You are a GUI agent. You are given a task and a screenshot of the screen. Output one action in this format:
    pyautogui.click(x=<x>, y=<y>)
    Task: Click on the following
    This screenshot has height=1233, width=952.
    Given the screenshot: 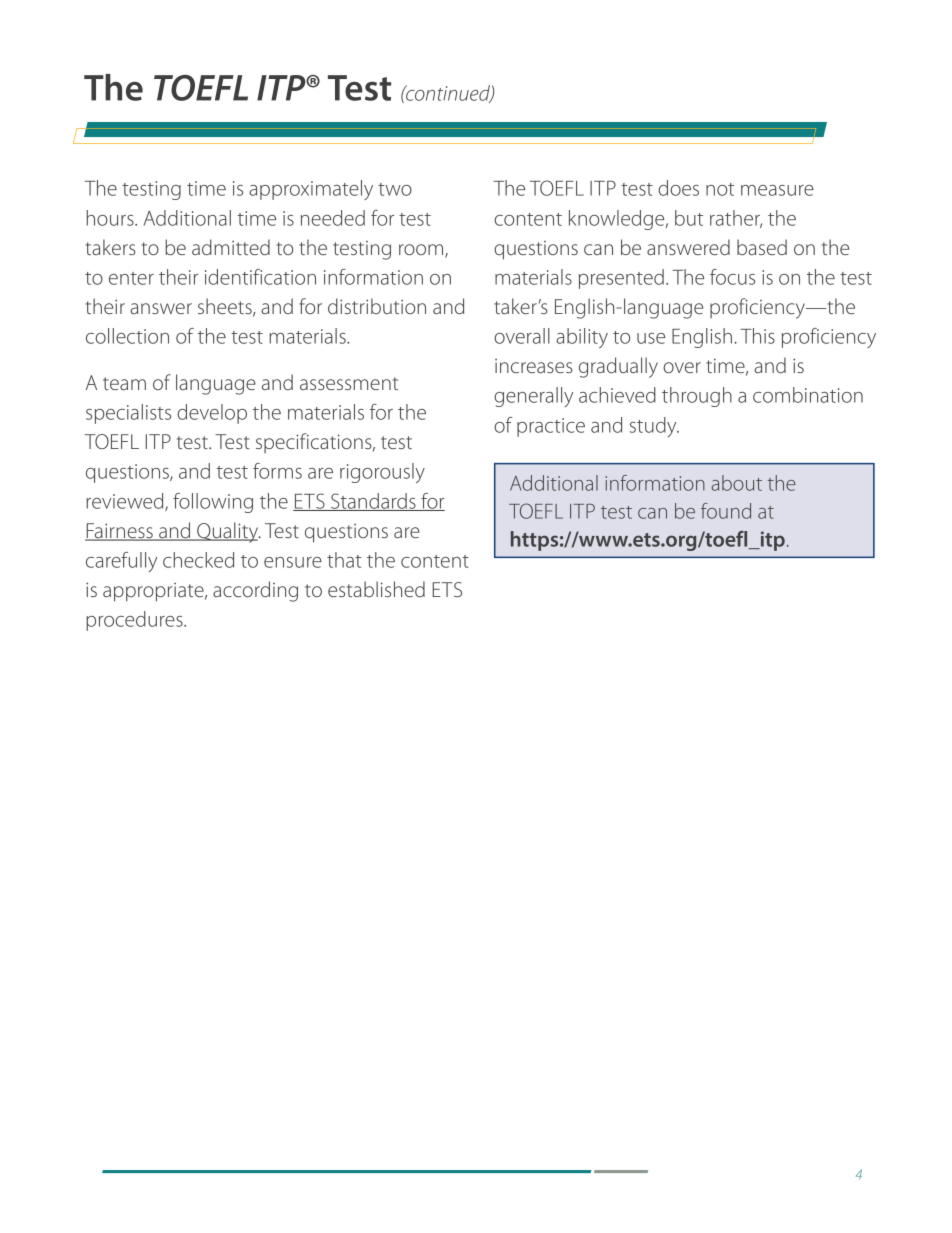 What is the action you would take?
    pyautogui.click(x=213, y=503)
